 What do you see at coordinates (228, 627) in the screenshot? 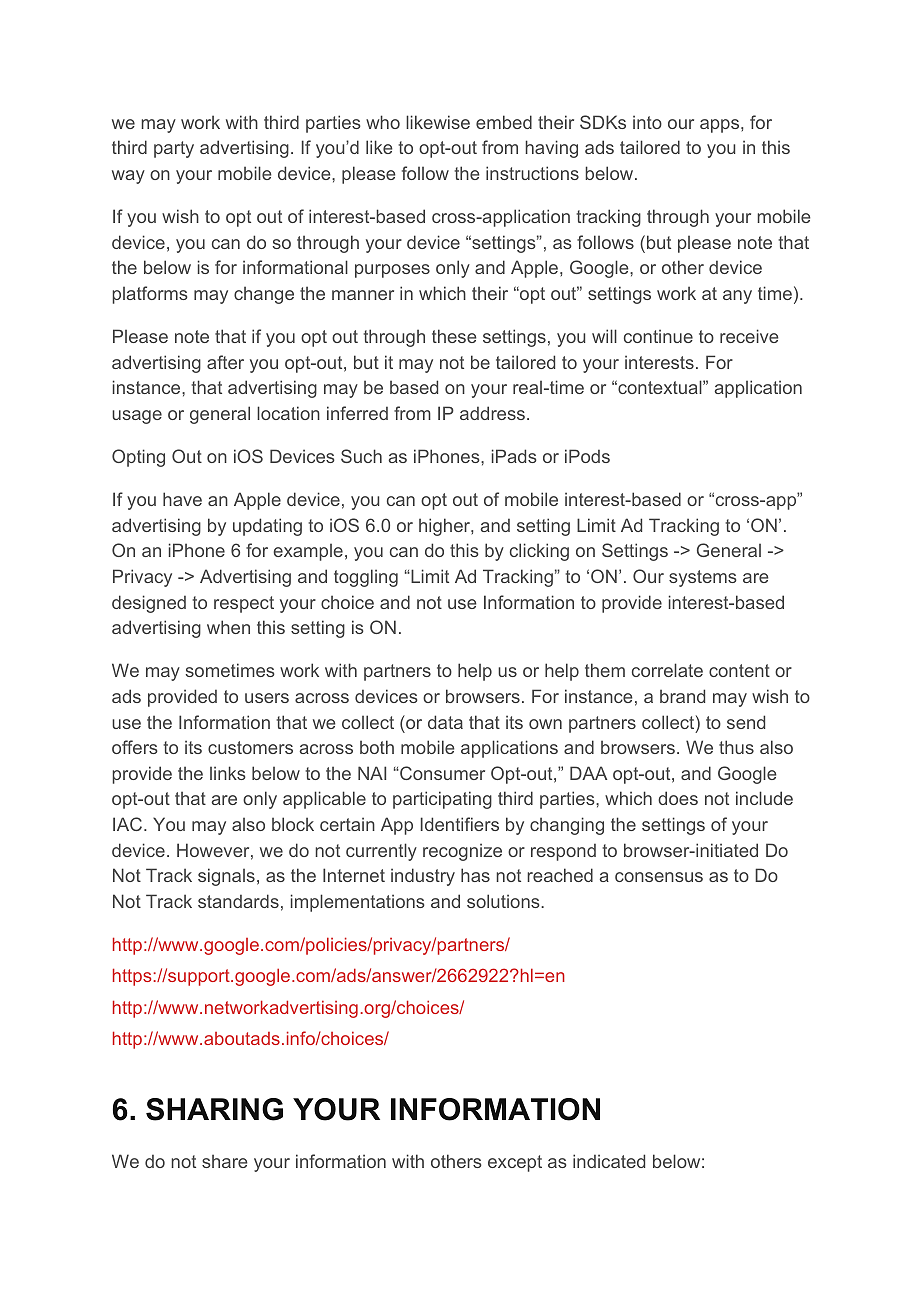
I see `when` at bounding box center [228, 627].
